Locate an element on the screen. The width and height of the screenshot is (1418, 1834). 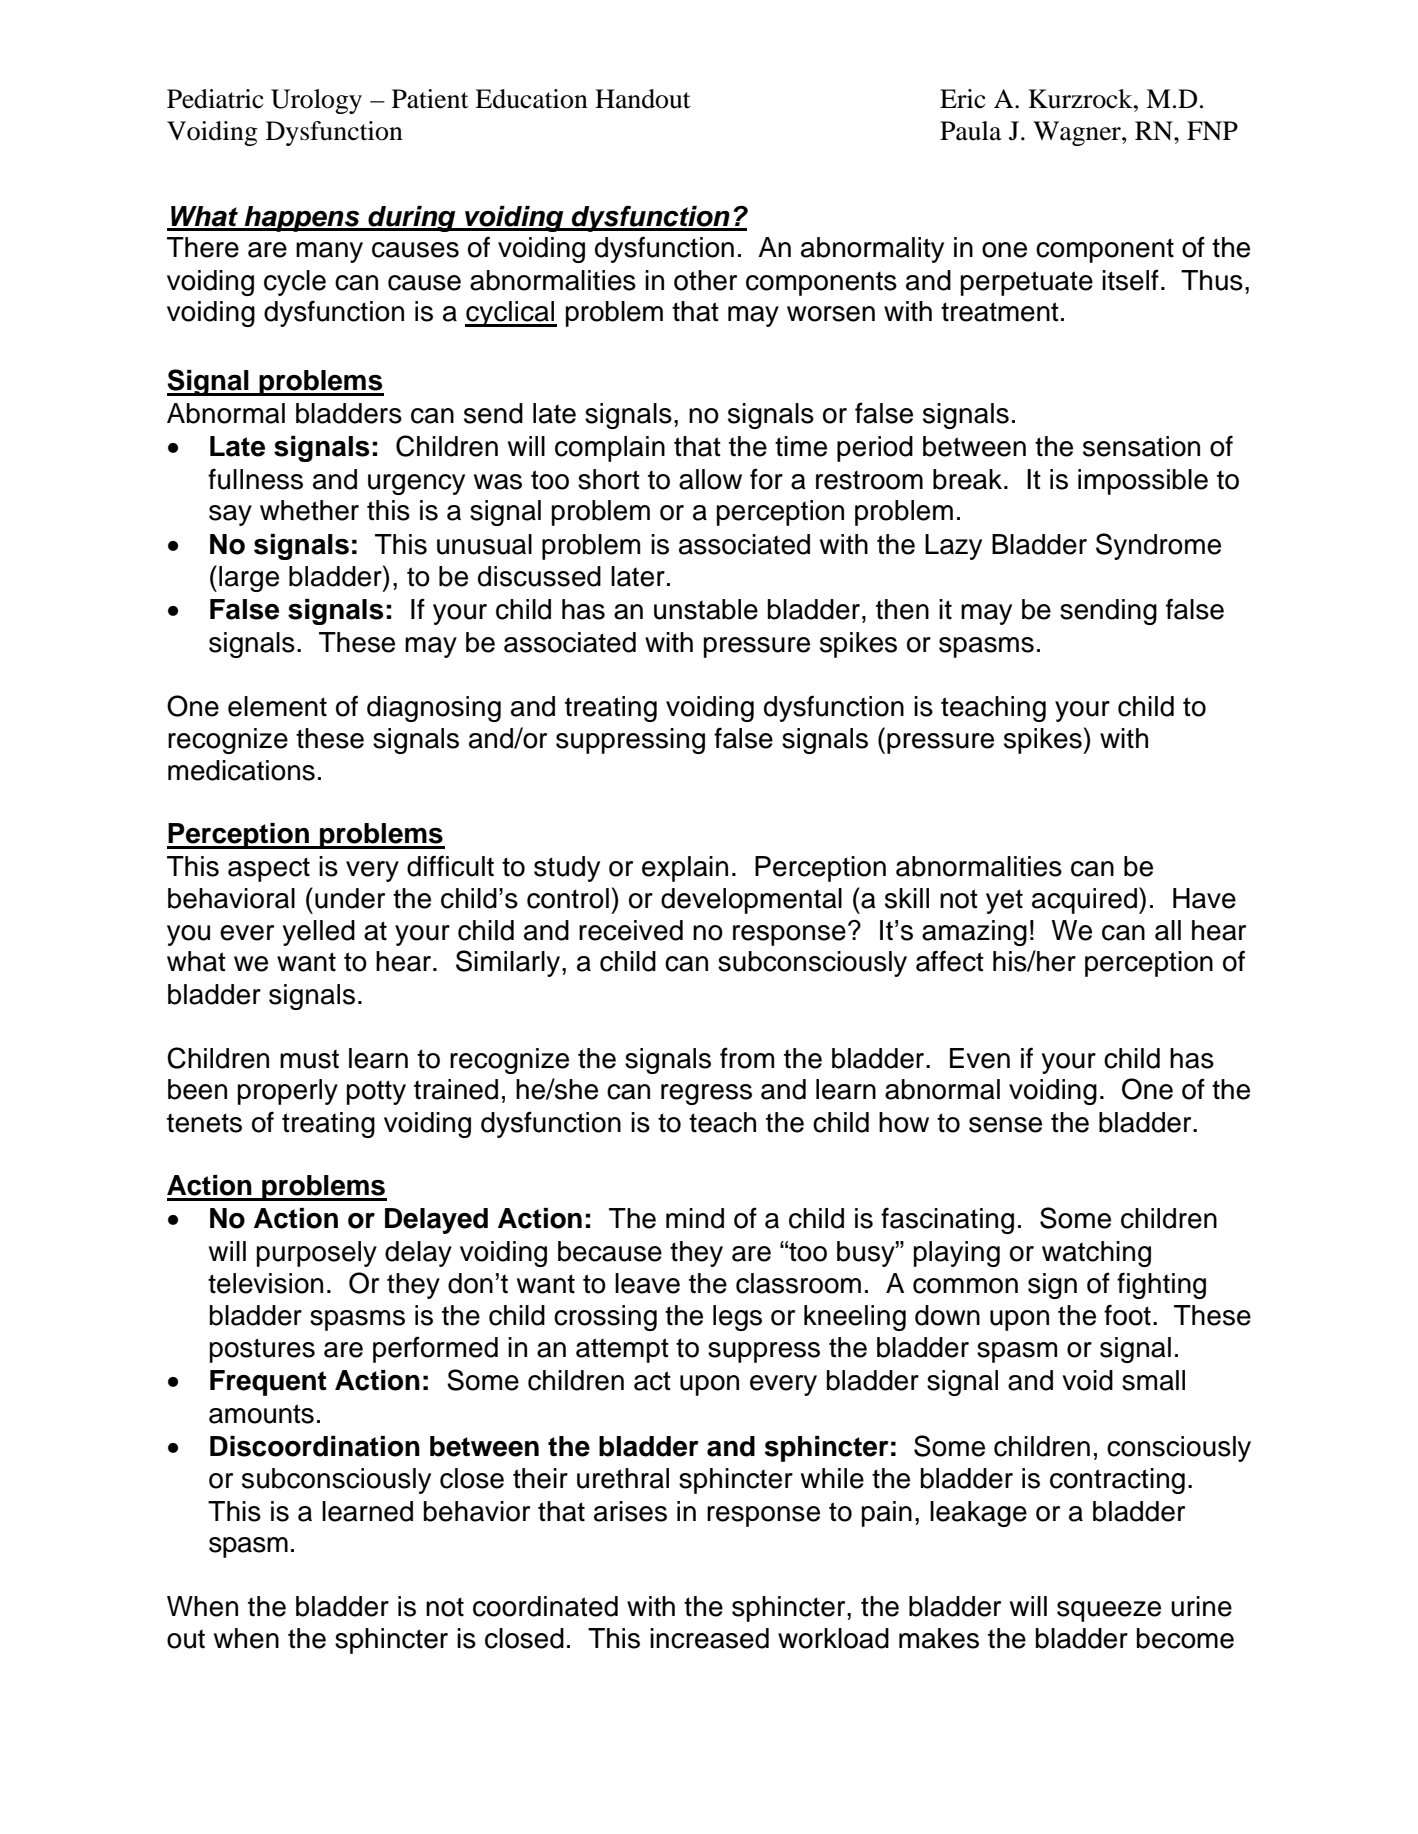
increased is located at coordinates (709, 1638).
